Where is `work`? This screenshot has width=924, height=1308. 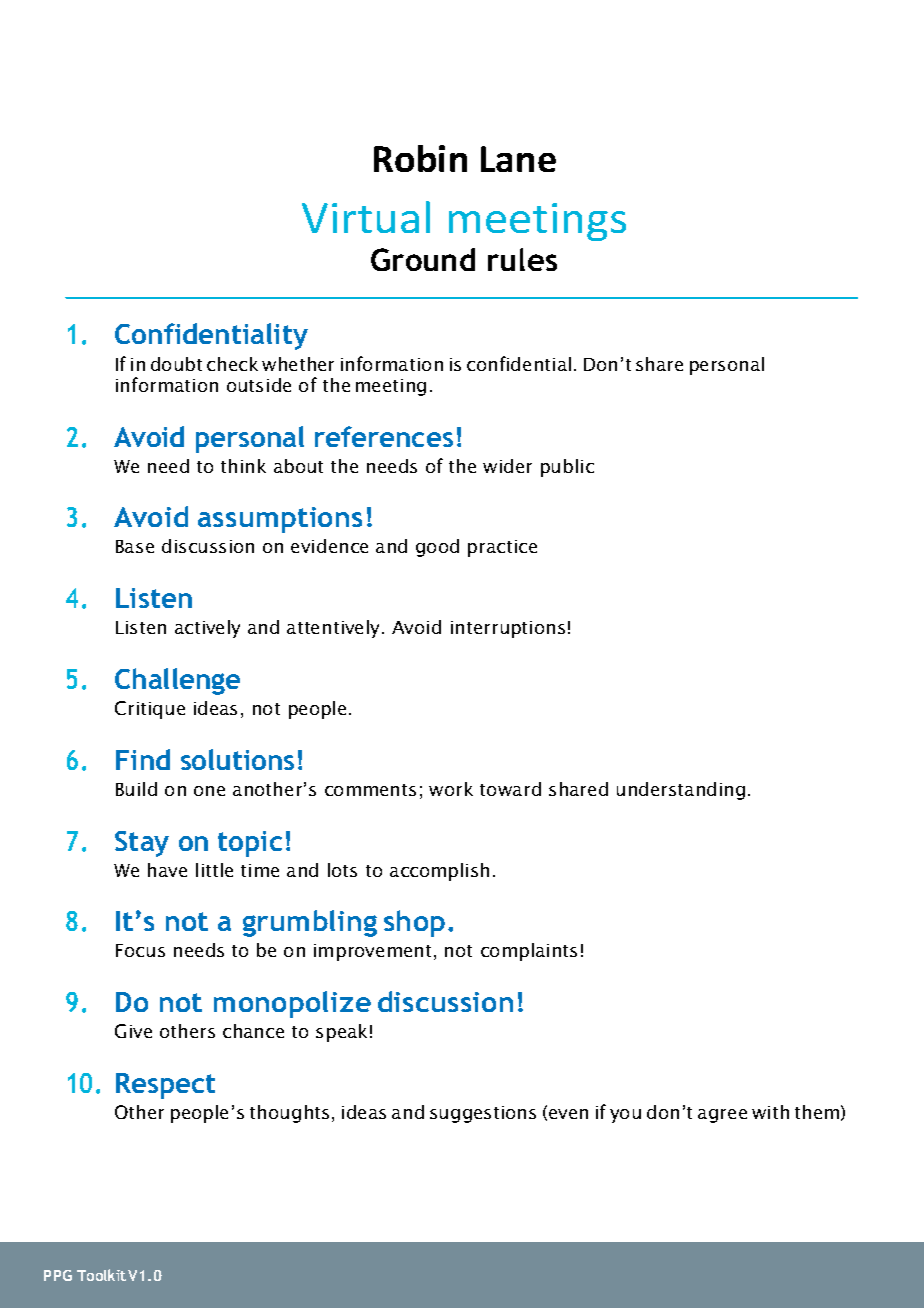
work is located at coordinates (451, 789).
